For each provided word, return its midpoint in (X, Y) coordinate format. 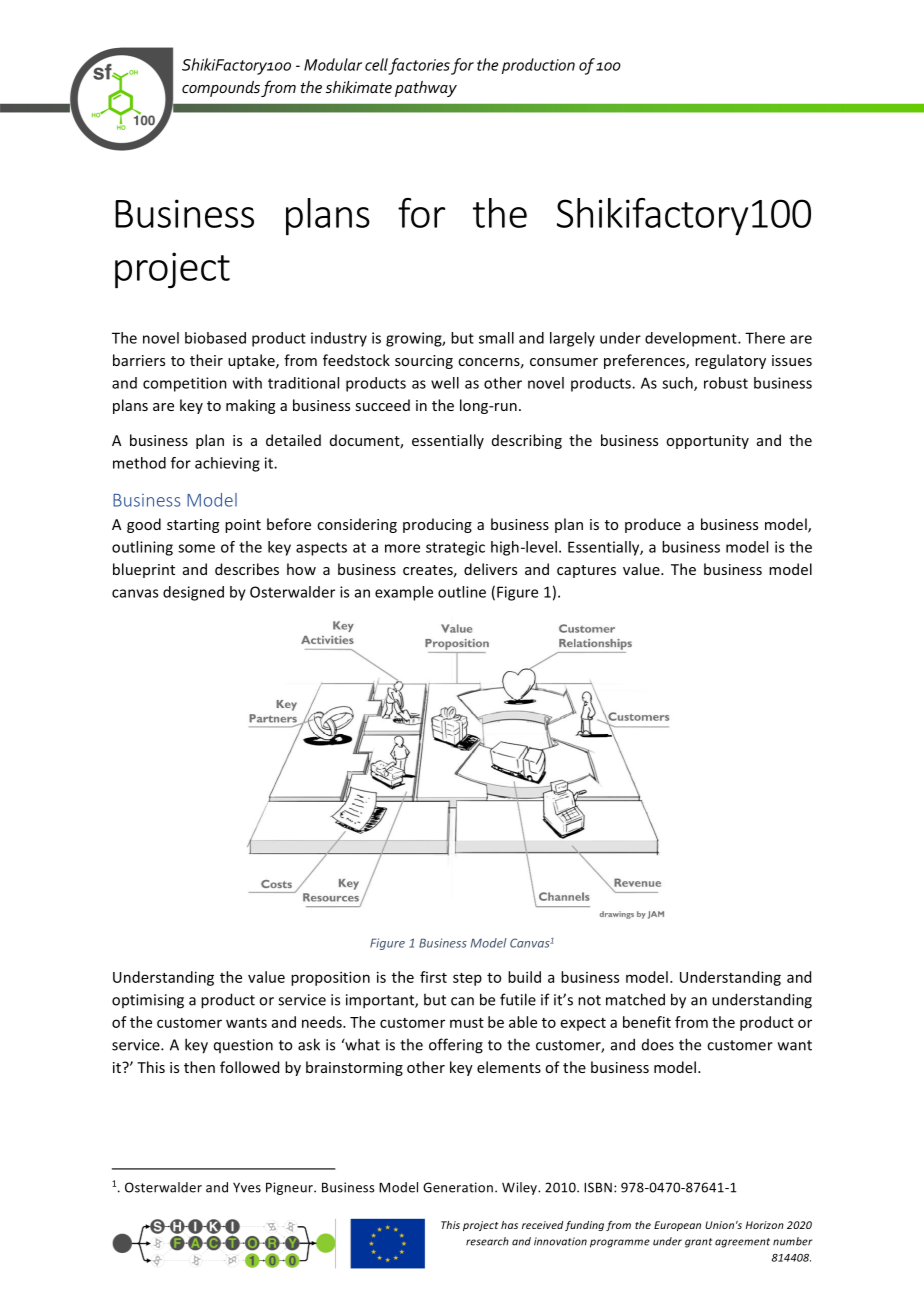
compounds (221, 89)
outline (462, 592)
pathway (426, 89)
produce (653, 525)
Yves (247, 1187)
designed (193, 593)
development (692, 339)
